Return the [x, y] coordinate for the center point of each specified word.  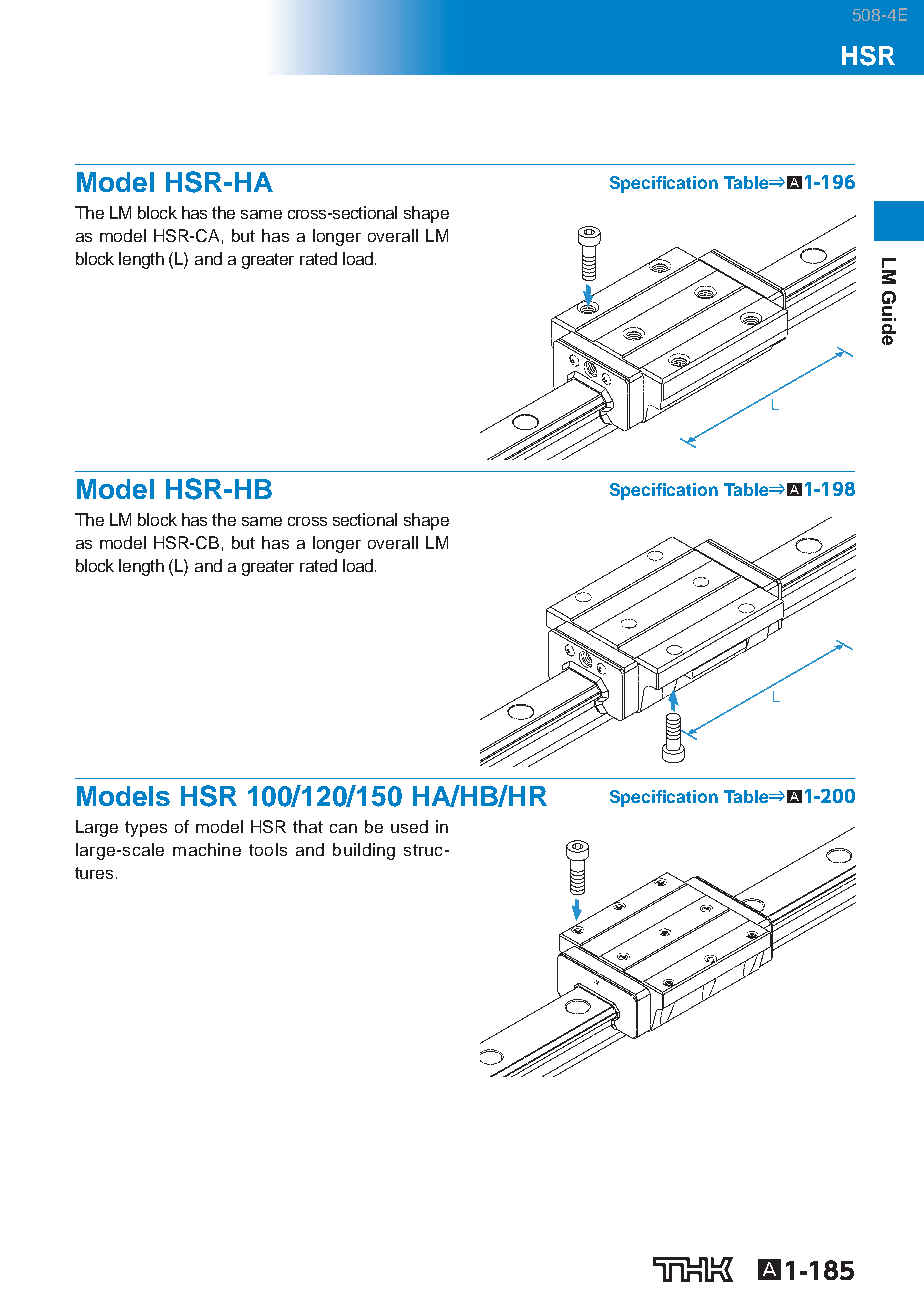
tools [268, 849]
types [146, 829]
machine [207, 849]
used [409, 826]
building [364, 851]
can [343, 828]
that [308, 826]
